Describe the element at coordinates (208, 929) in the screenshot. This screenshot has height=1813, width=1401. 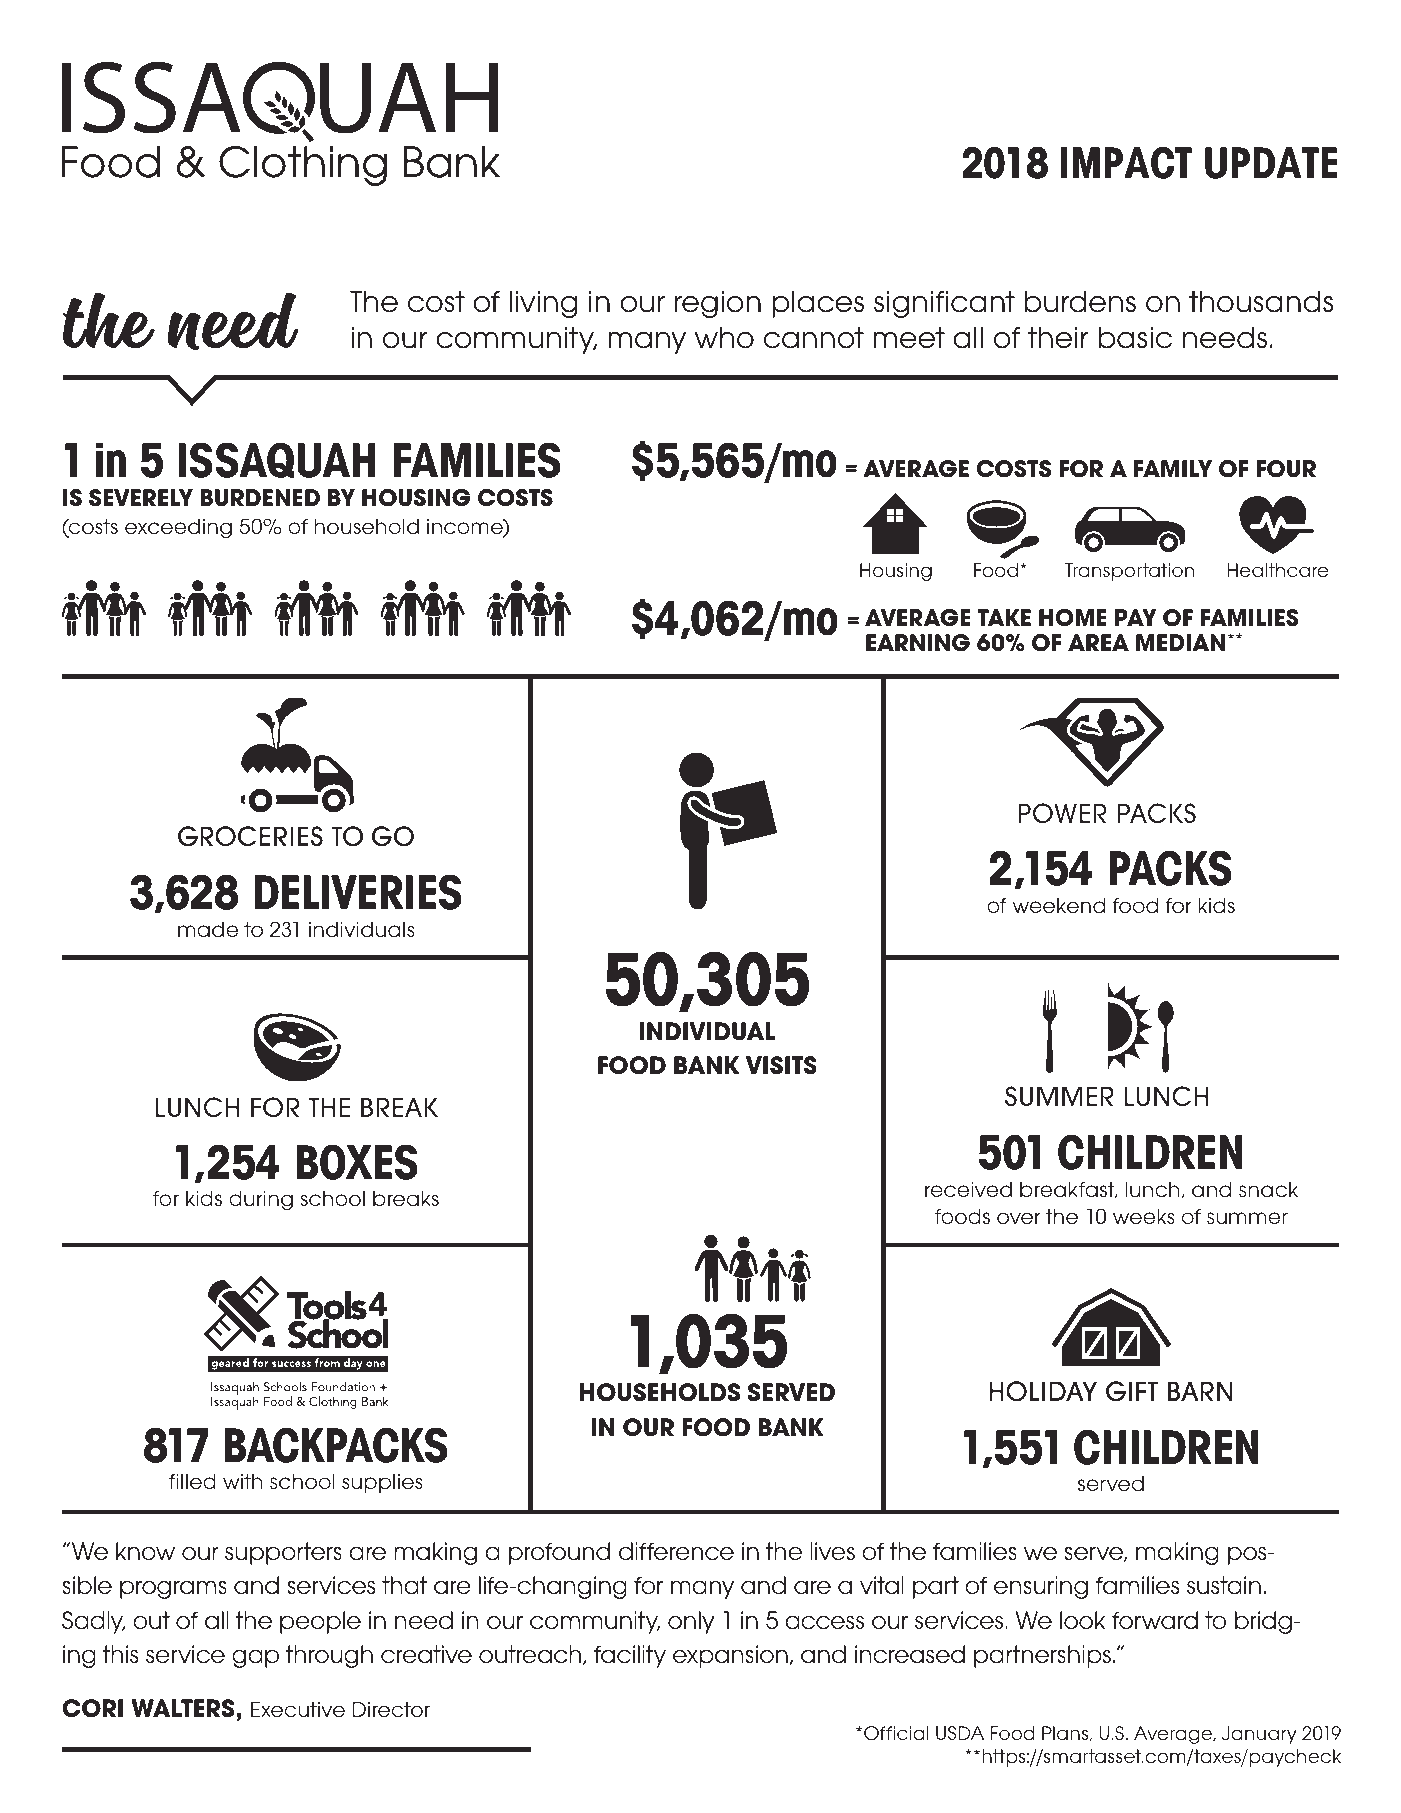
I see `made` at that location.
